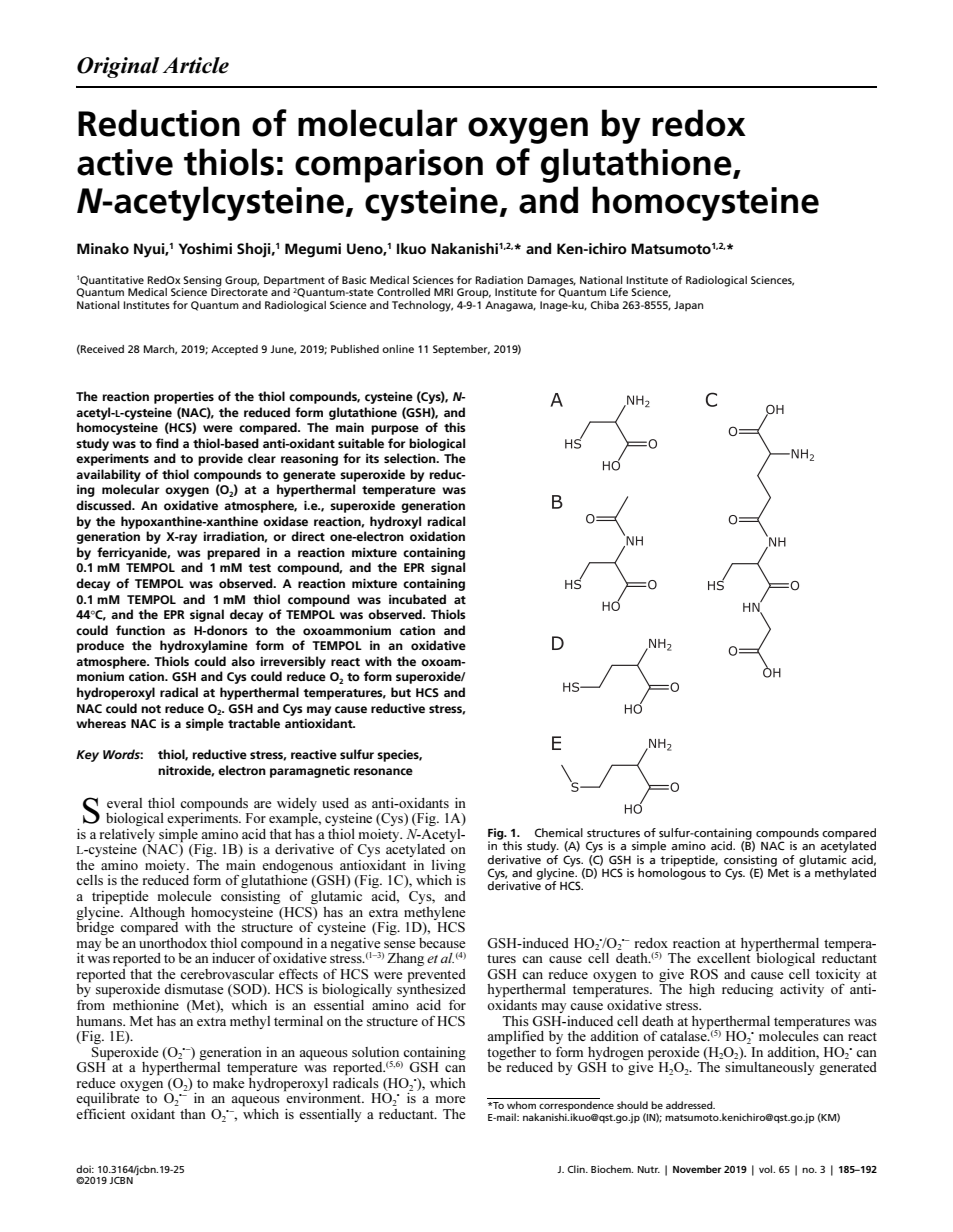 The width and height of the screenshot is (953, 1232). Describe the element at coordinates (417, 599) in the screenshot. I see `incubated` at that location.
